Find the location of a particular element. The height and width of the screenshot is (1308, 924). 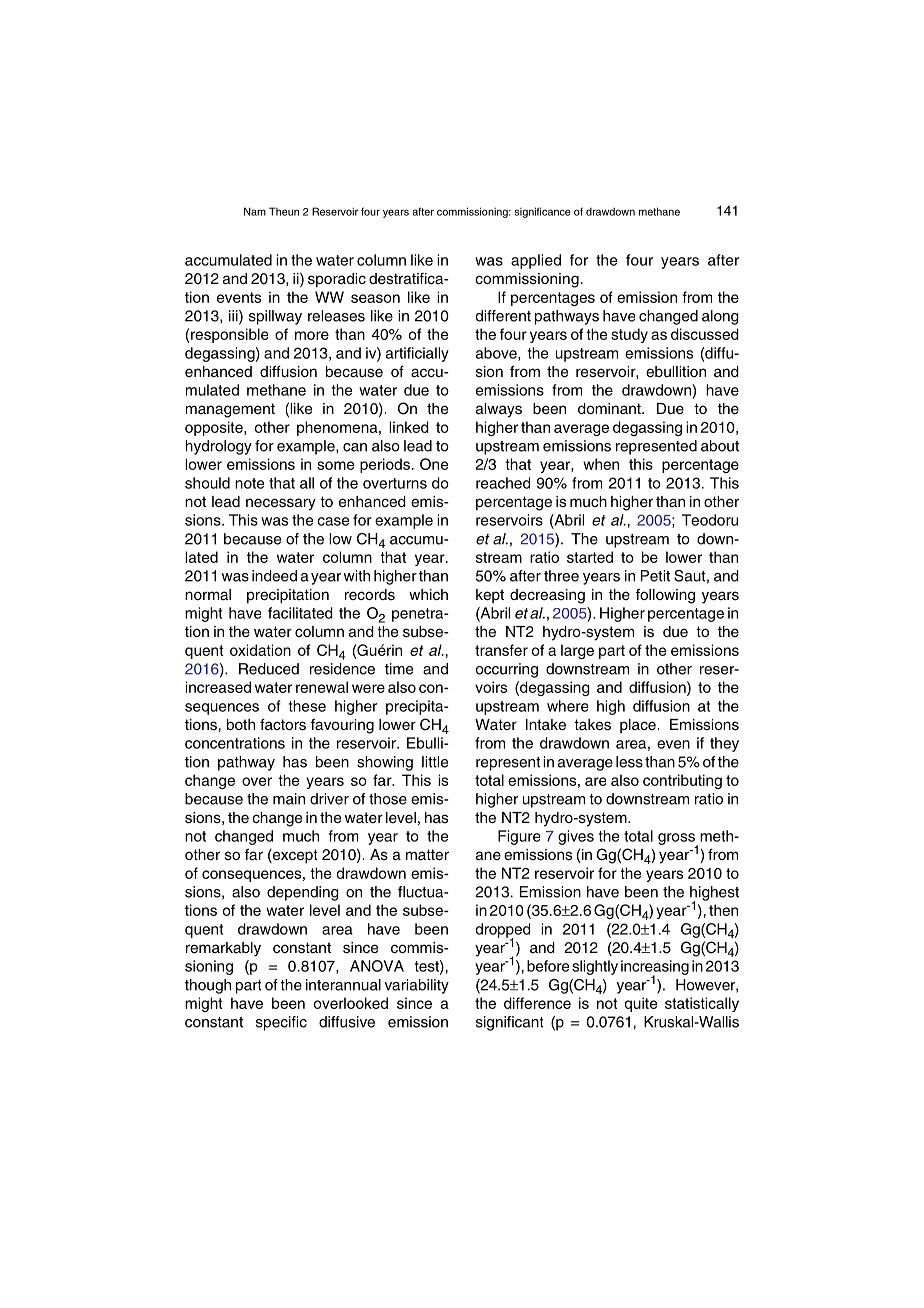

applied is located at coordinates (536, 261).
